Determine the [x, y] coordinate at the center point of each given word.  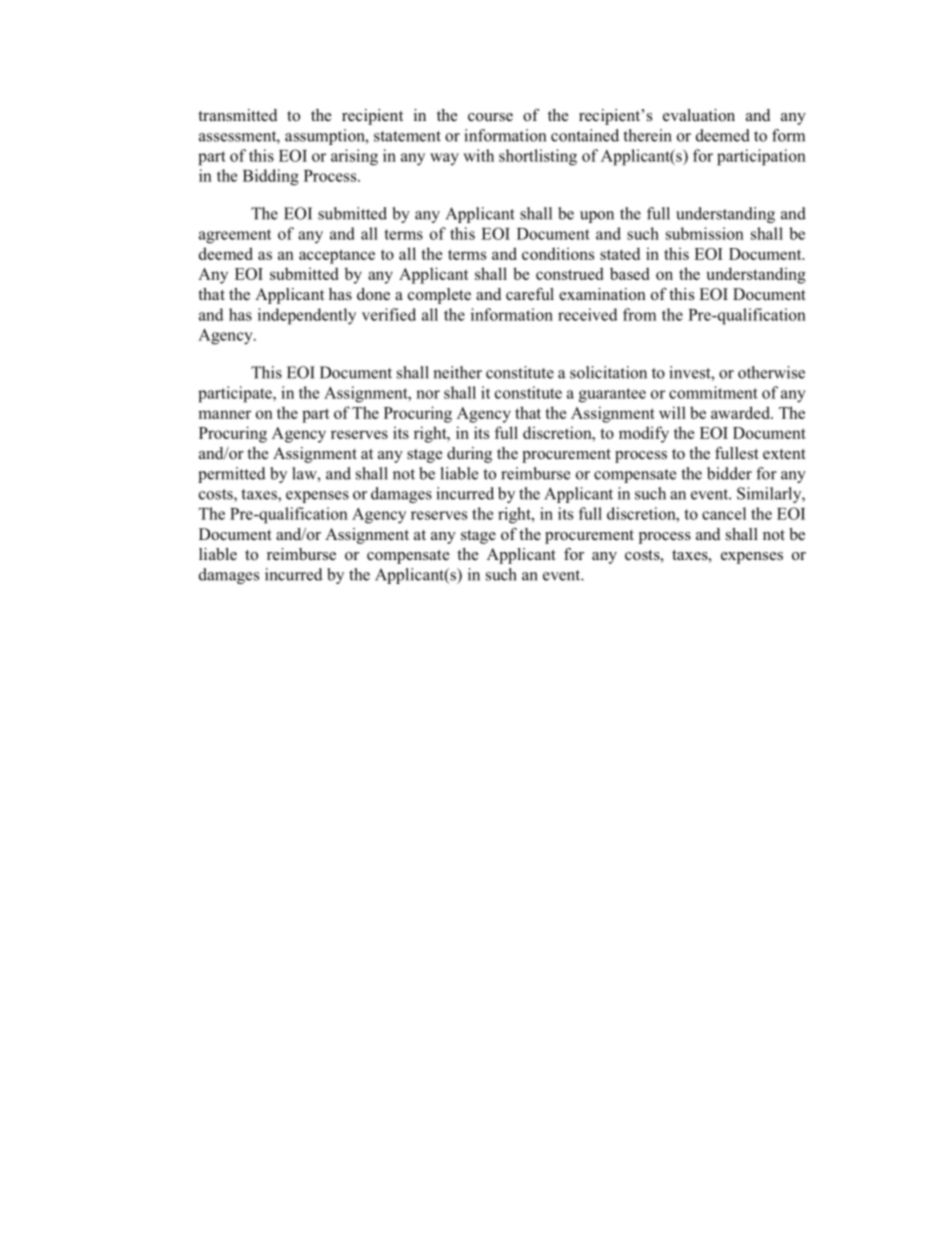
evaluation [699, 115]
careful [530, 294]
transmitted [237, 115]
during [469, 455]
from [639, 314]
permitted [231, 475]
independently [307, 316]
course [490, 117]
